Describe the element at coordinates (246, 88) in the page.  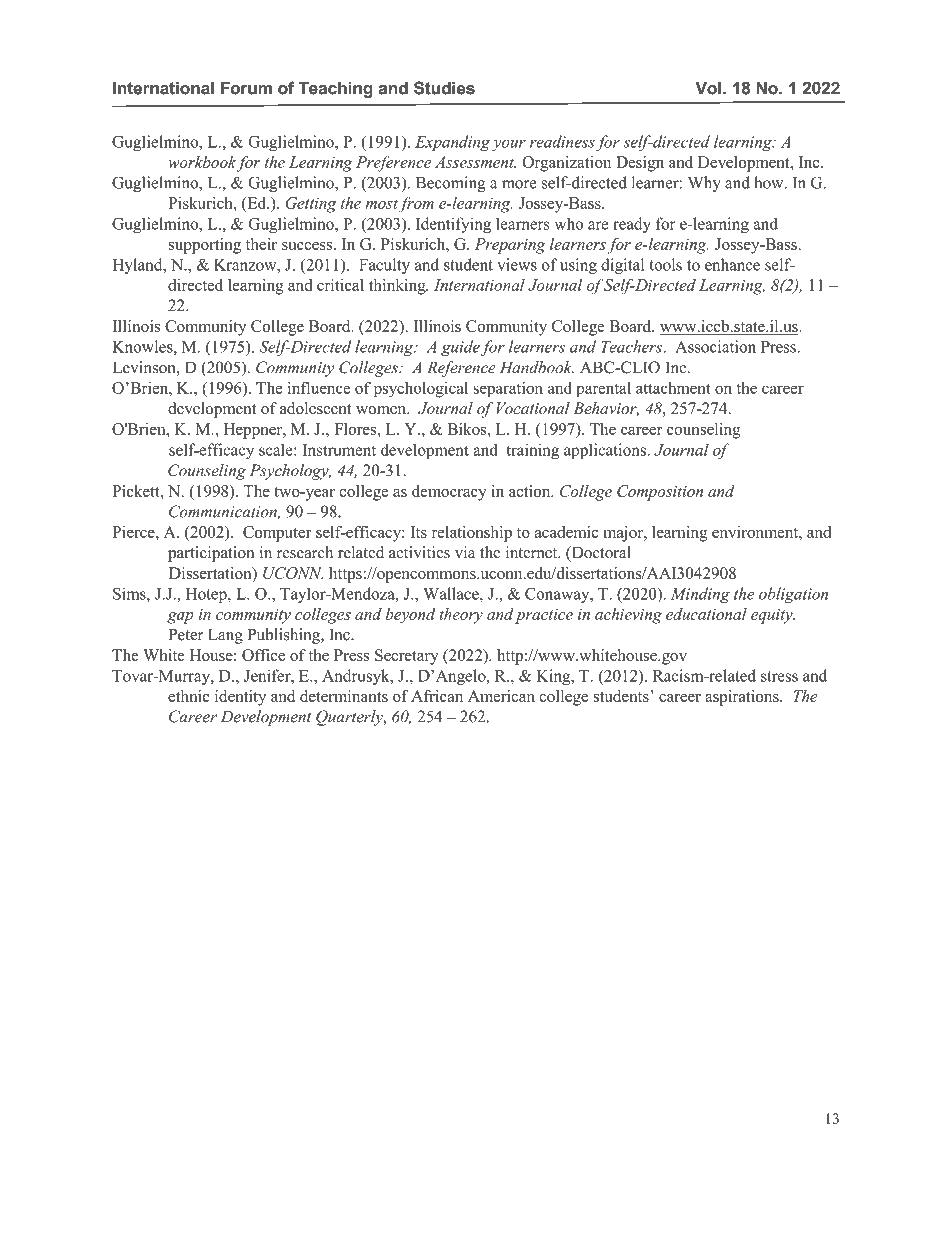
I see `Forum` at that location.
